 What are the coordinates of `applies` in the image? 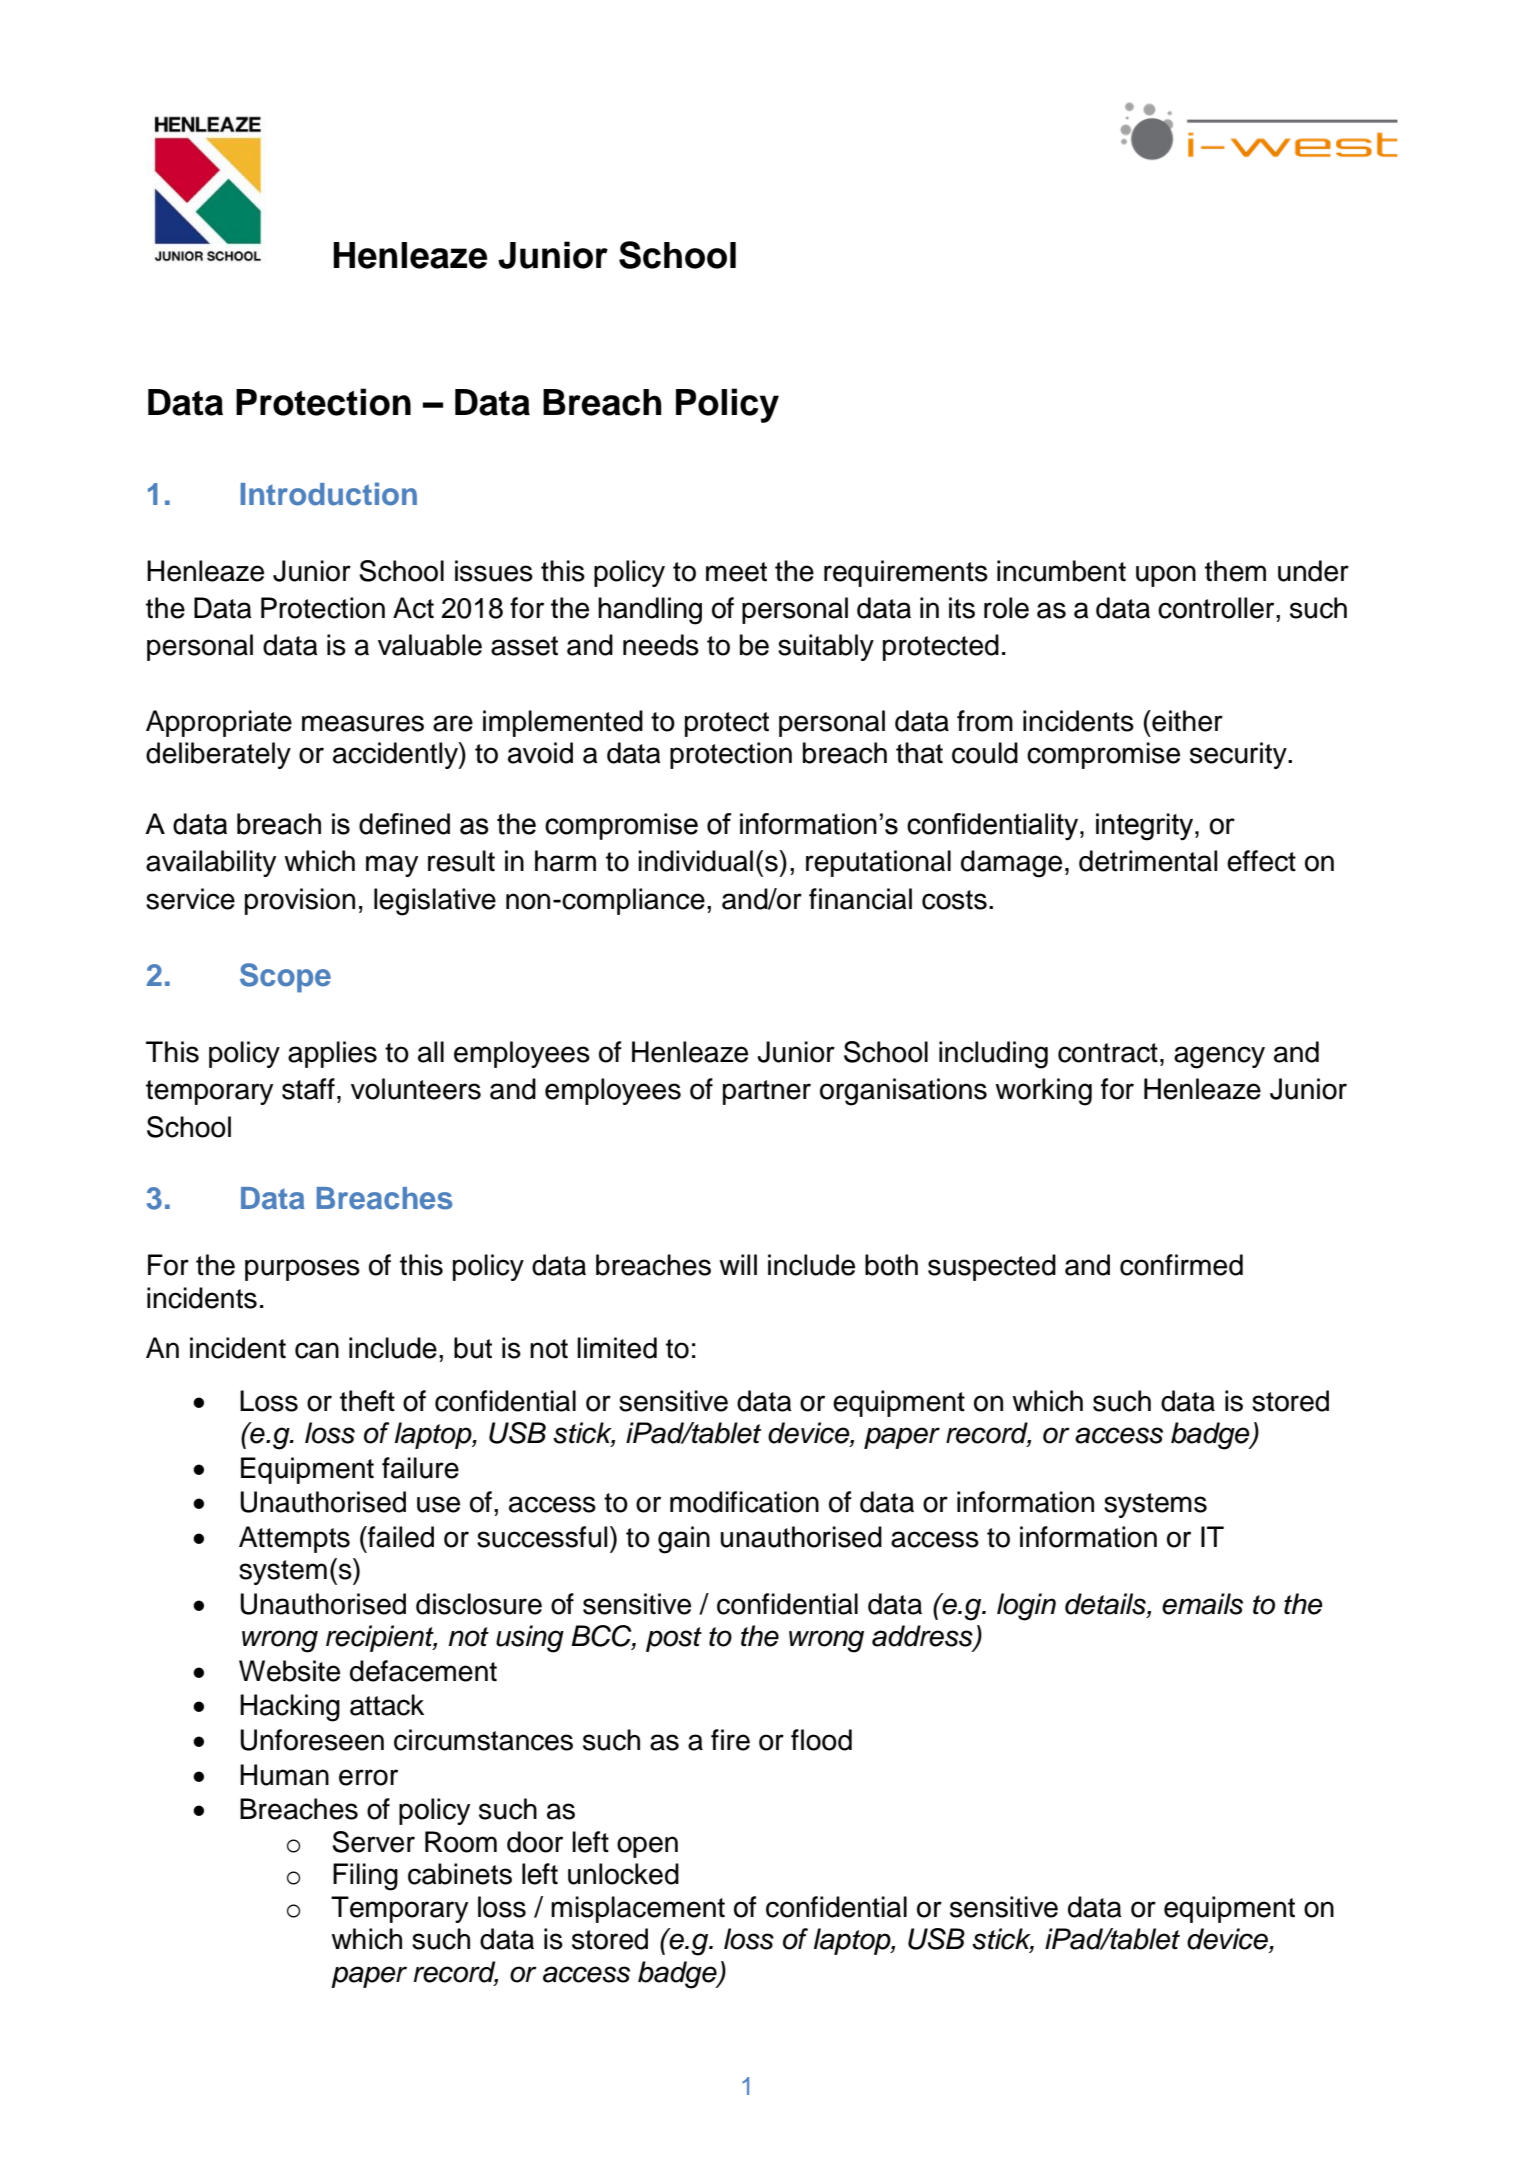 It's located at (332, 1054).
